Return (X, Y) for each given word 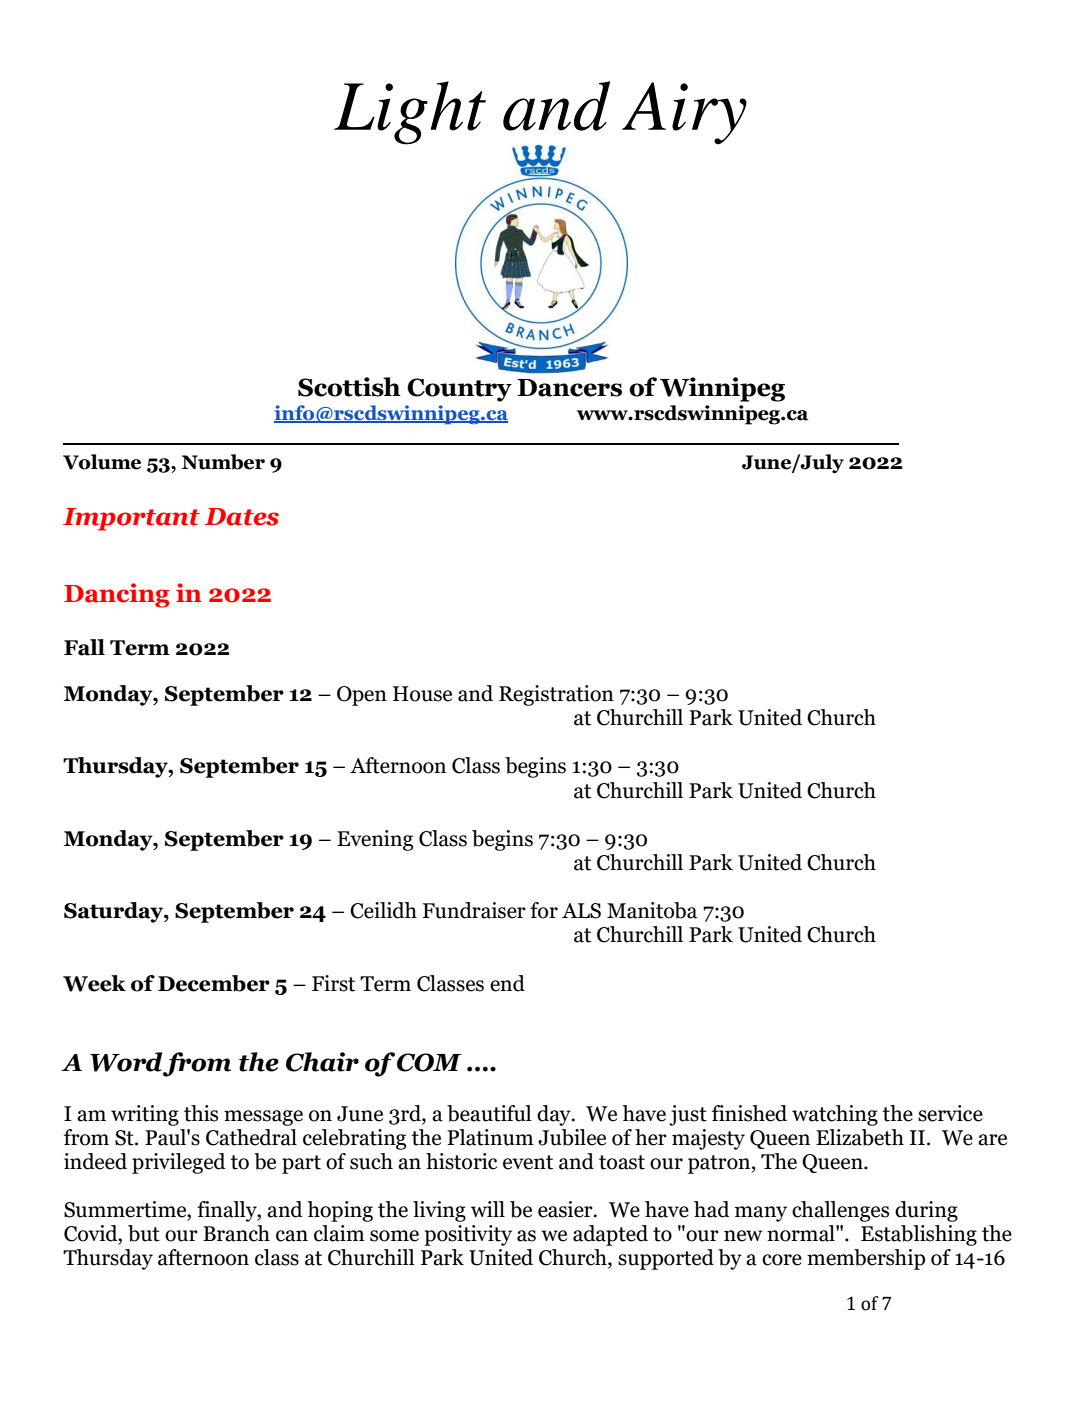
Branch (236, 1233)
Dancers (569, 388)
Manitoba (652, 910)
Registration (556, 695)
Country (459, 390)
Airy (684, 113)
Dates (242, 517)
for (544, 910)
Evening (375, 840)
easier (566, 1209)
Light (410, 113)
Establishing (919, 1235)
